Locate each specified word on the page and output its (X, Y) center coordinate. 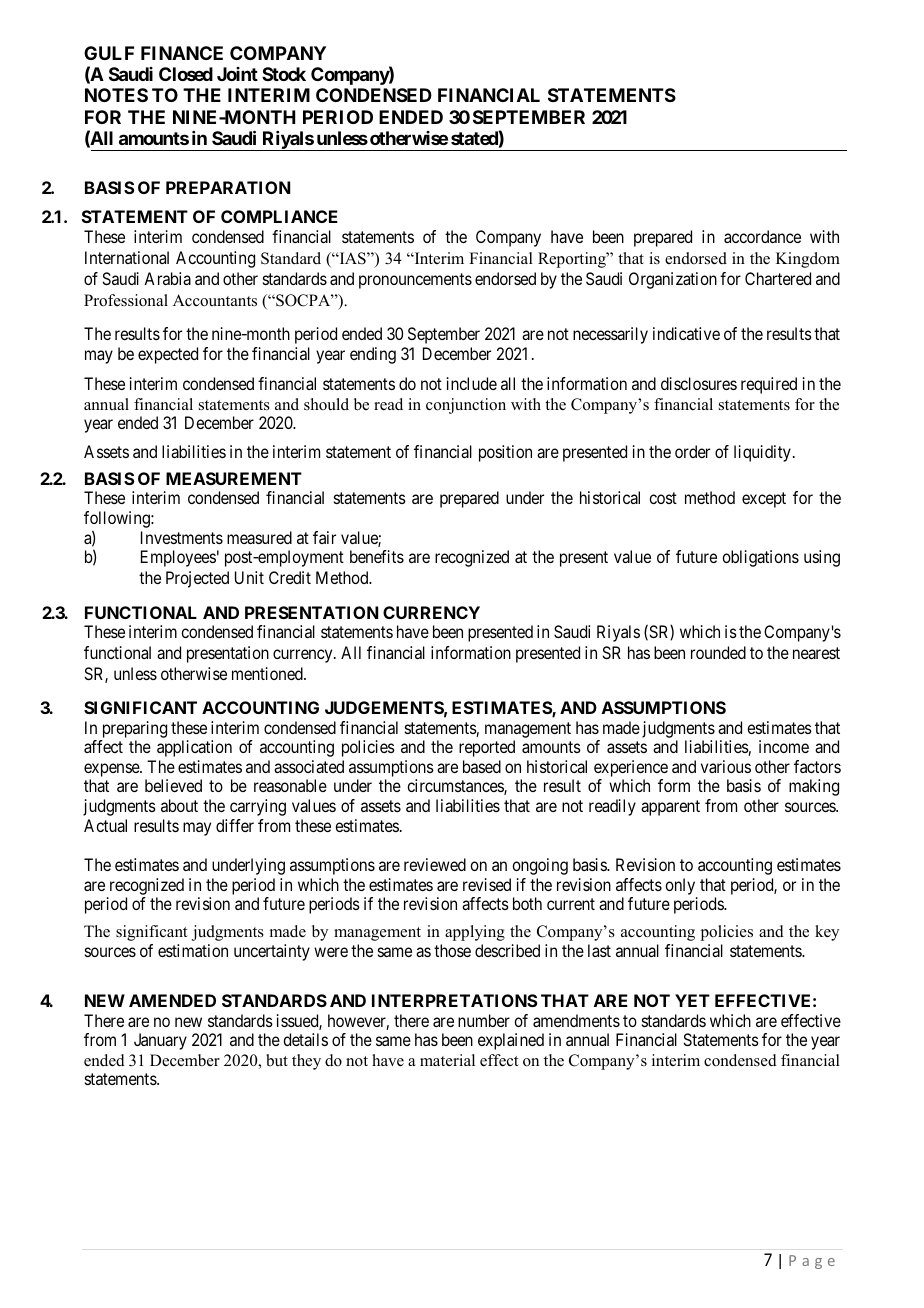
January (160, 1041)
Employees (178, 558)
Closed (186, 74)
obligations (760, 558)
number (484, 1020)
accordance (762, 236)
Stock (284, 74)
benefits (377, 556)
